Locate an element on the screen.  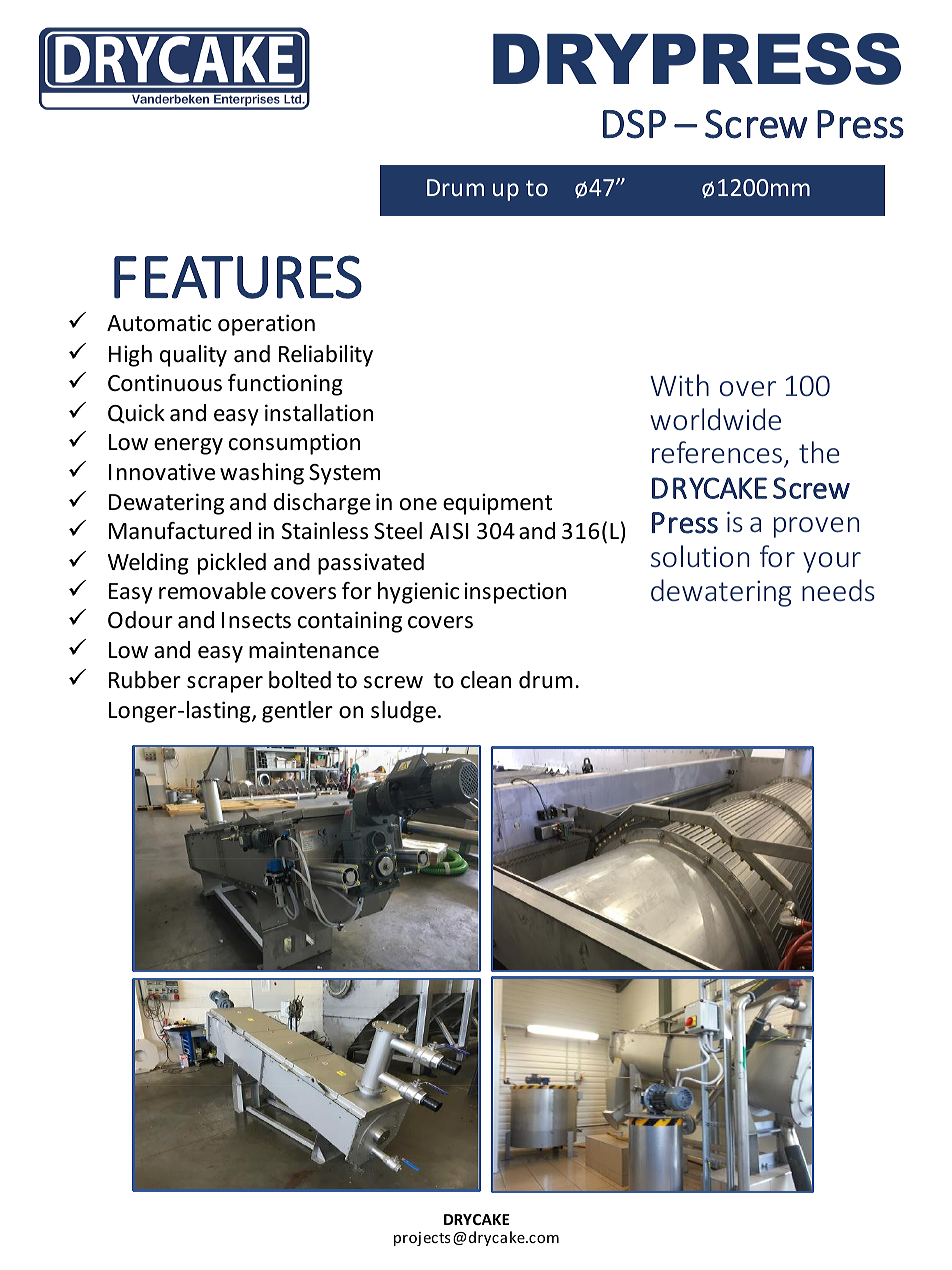
DSP is located at coordinates (634, 124).
